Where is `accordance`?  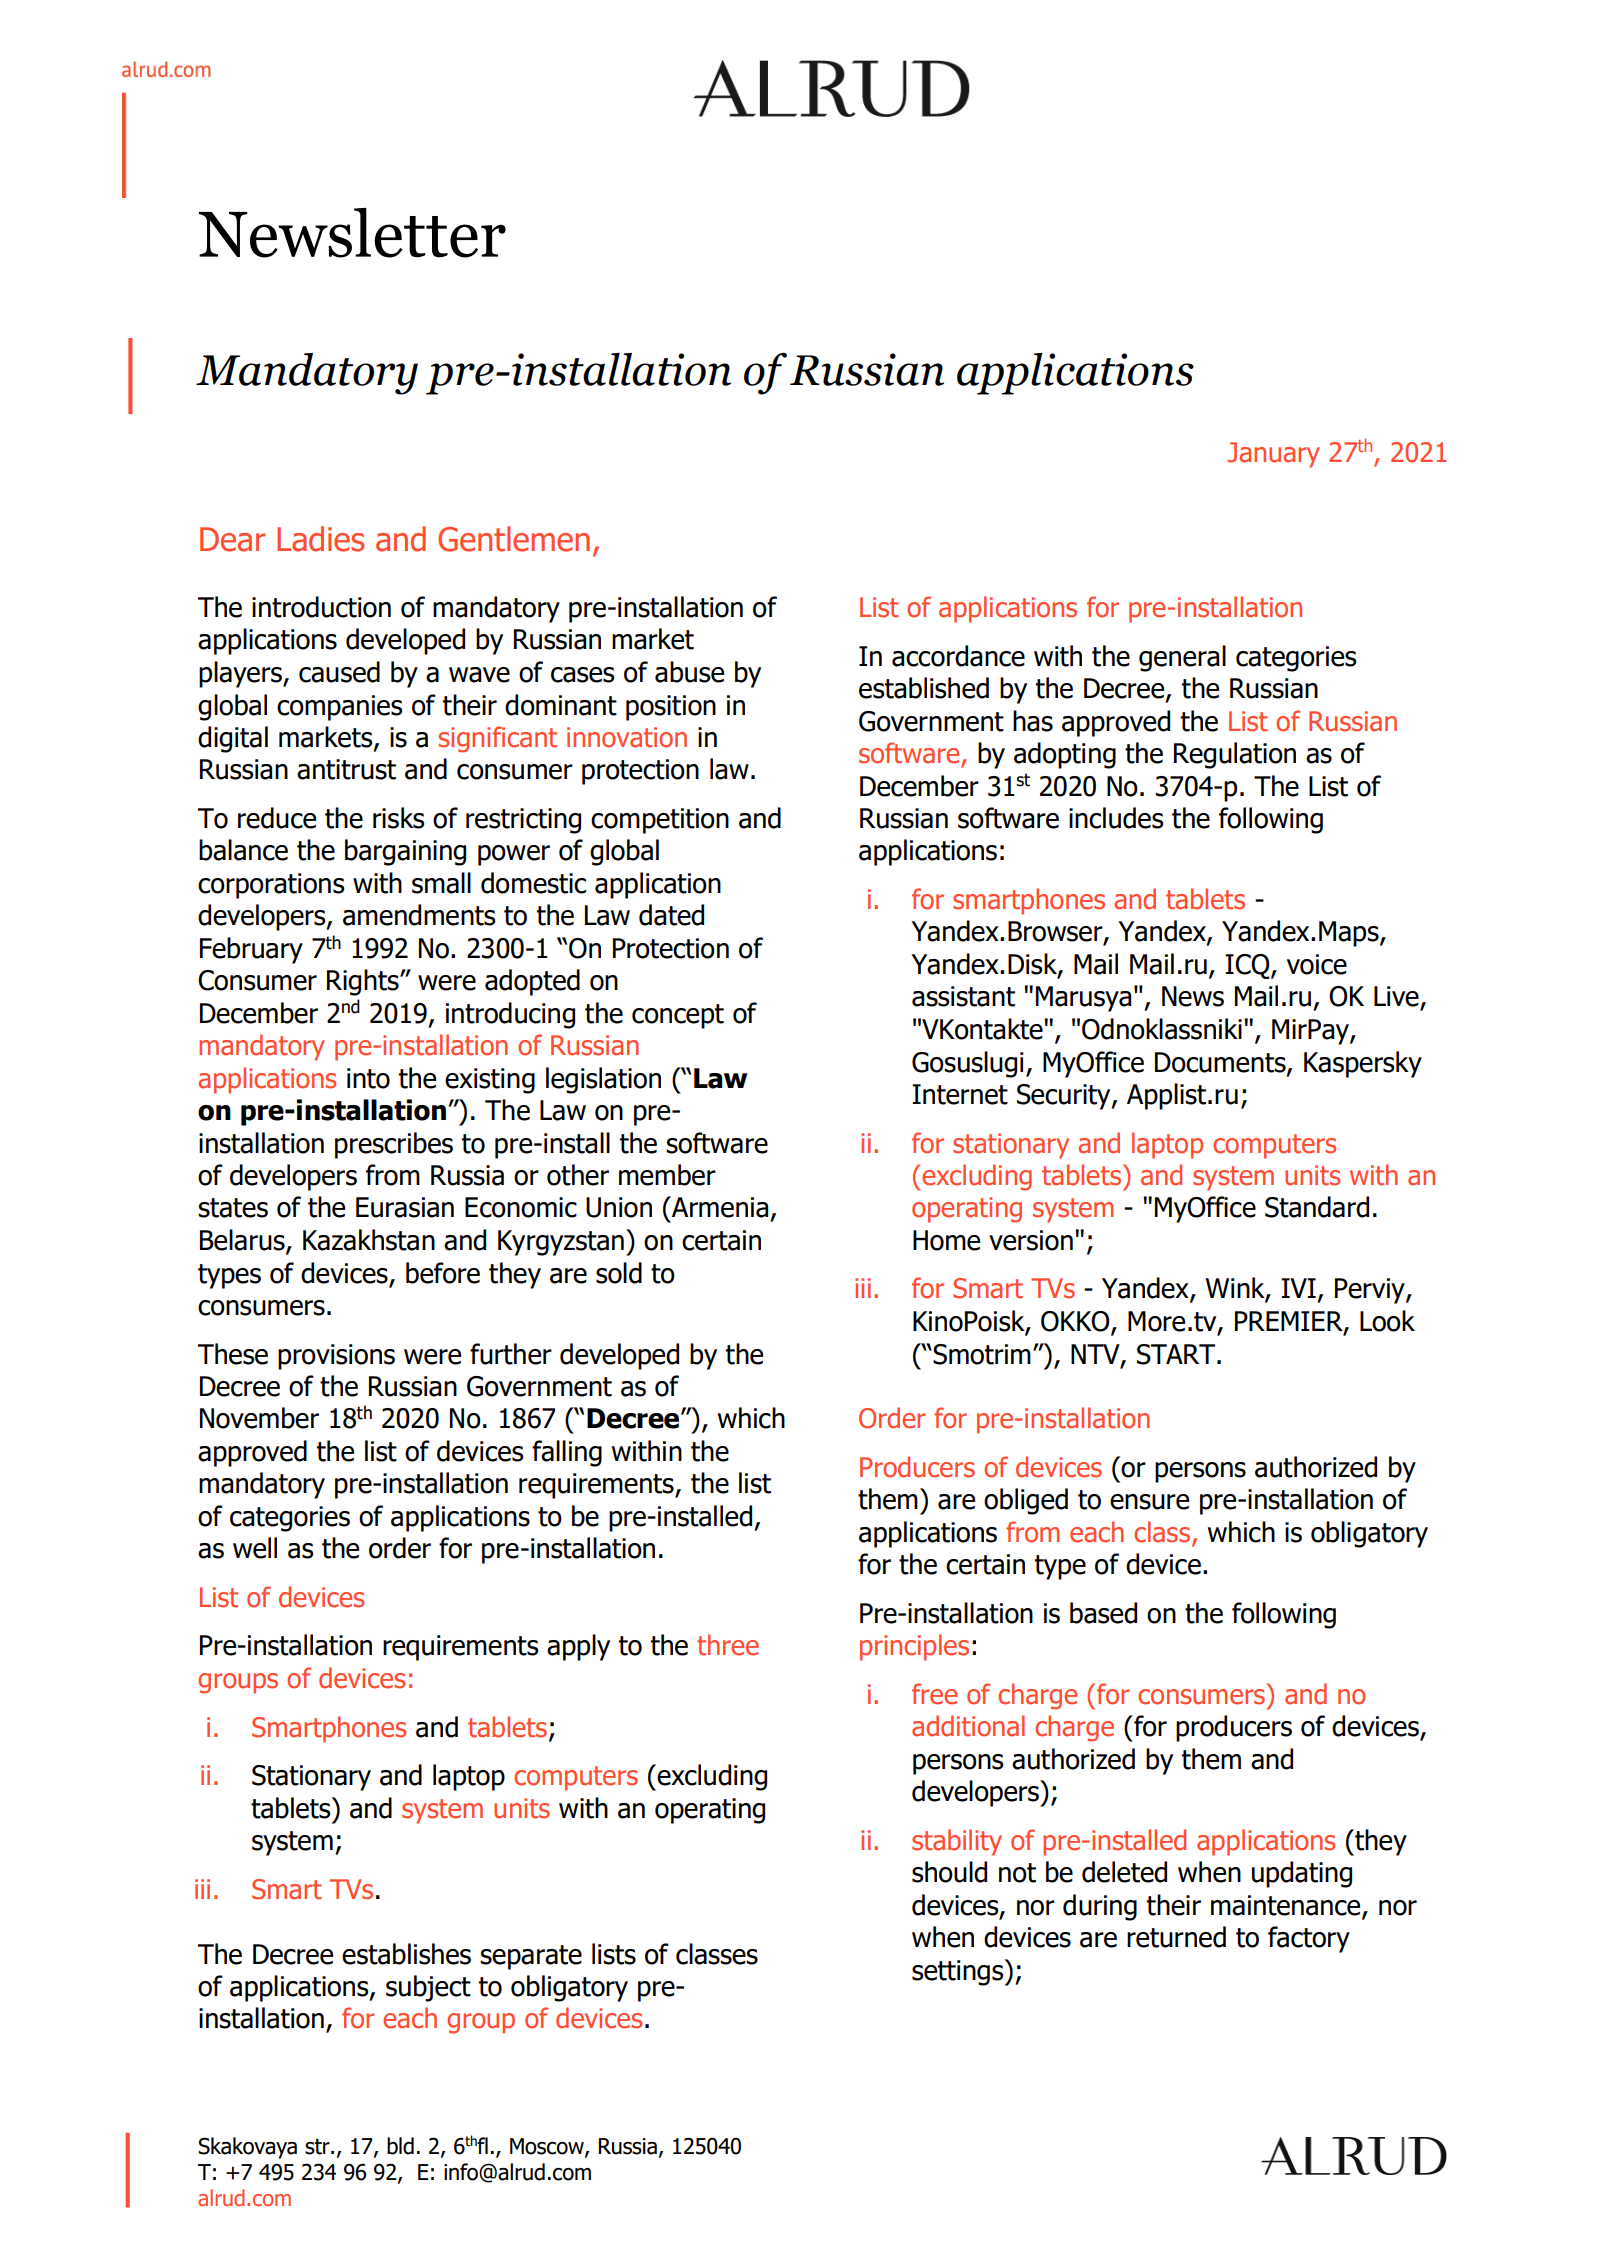 accordance is located at coordinates (958, 656).
